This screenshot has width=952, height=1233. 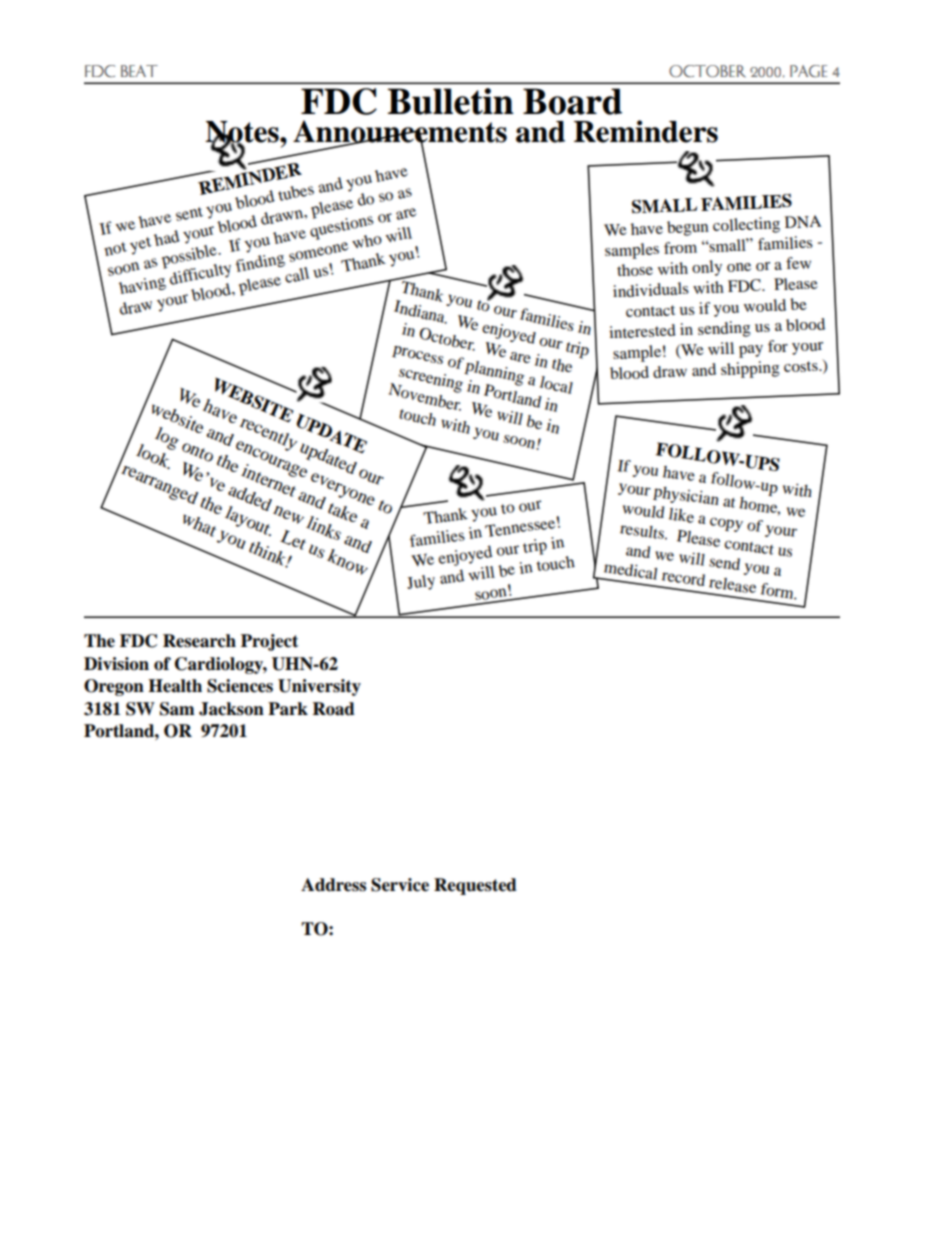 What do you see at coordinates (808, 71) in the screenshot?
I see `page` at bounding box center [808, 71].
